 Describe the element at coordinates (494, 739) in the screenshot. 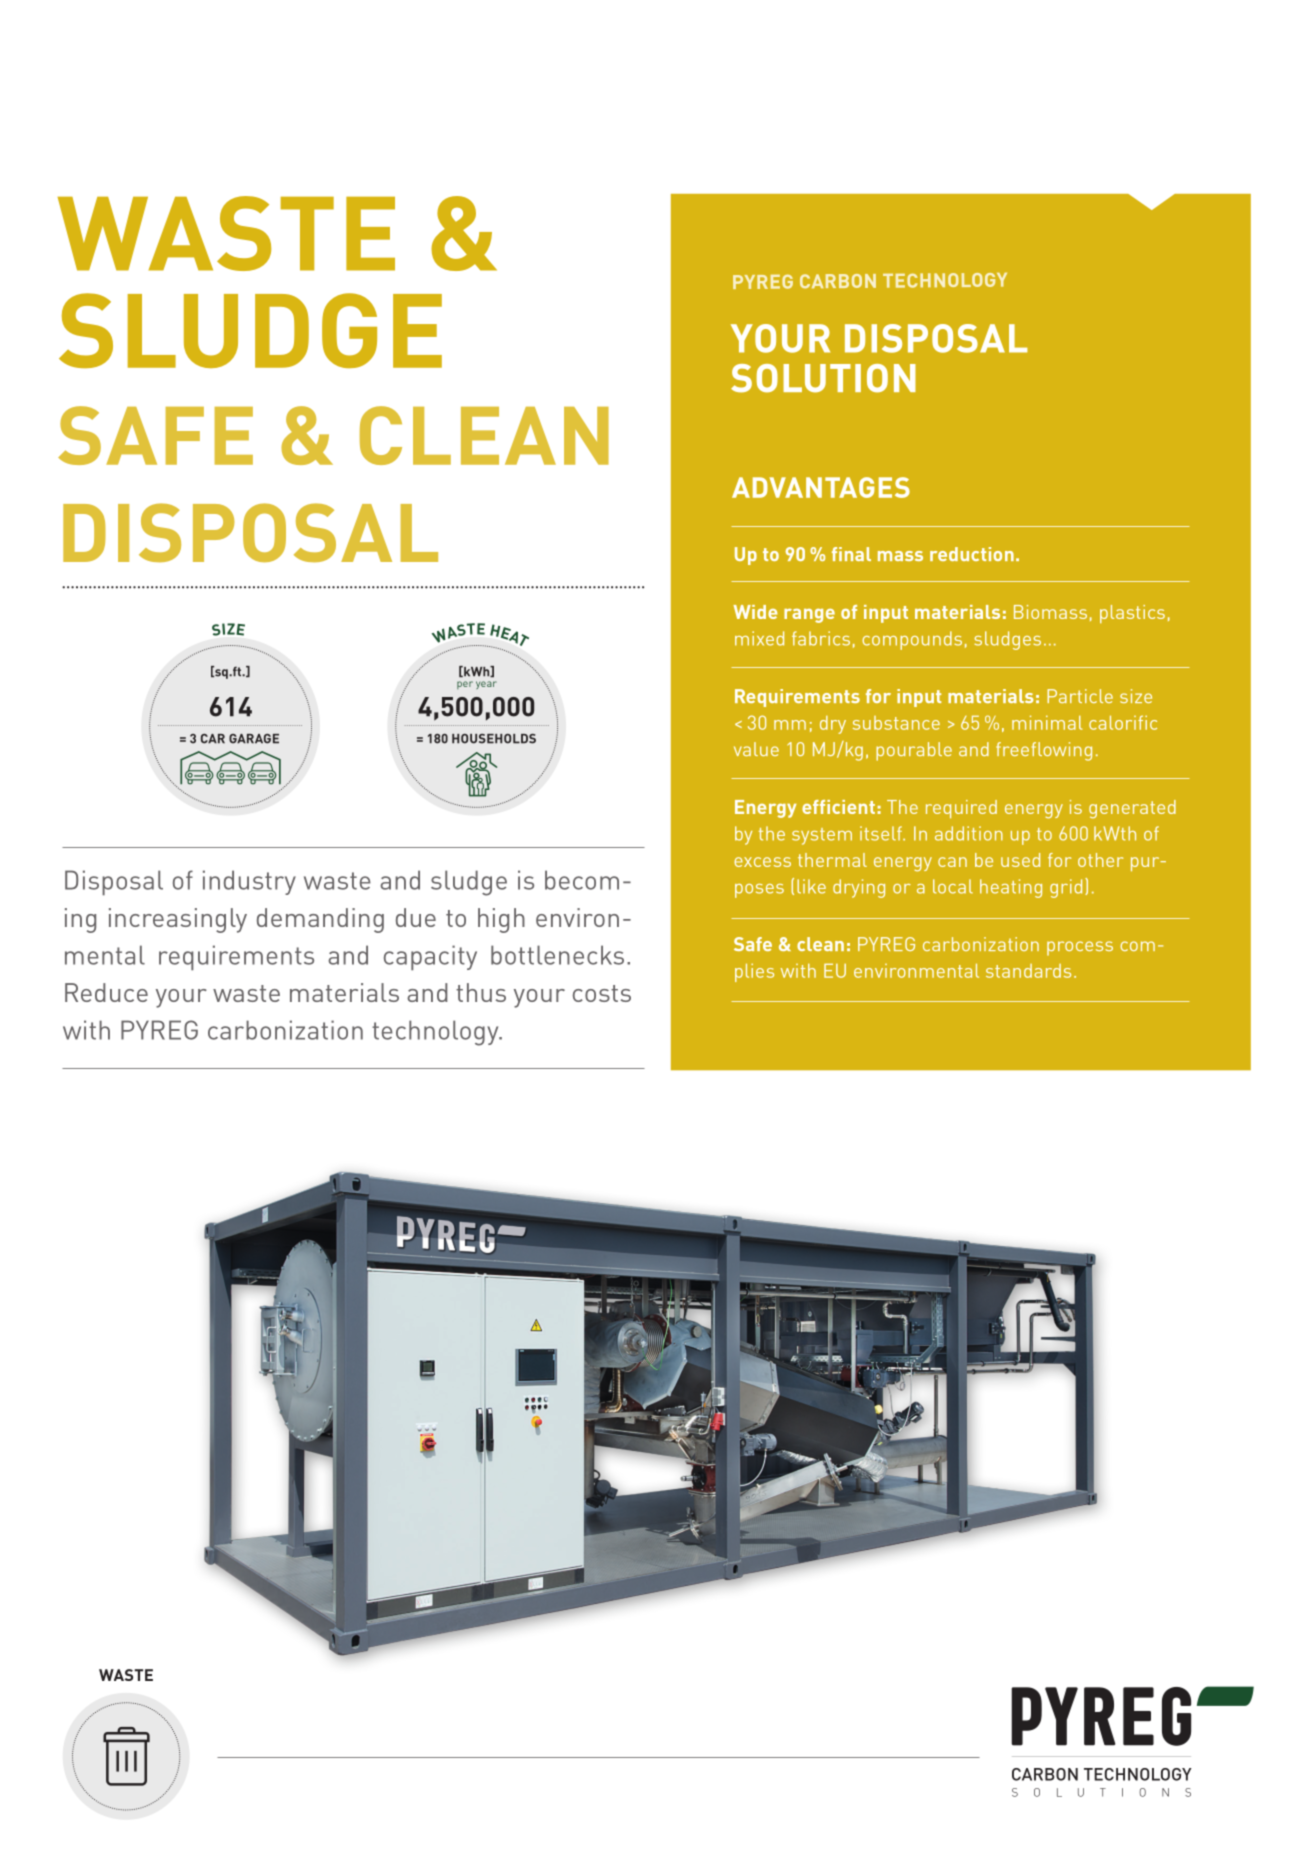

I see `HOUSEHOLDS` at that location.
